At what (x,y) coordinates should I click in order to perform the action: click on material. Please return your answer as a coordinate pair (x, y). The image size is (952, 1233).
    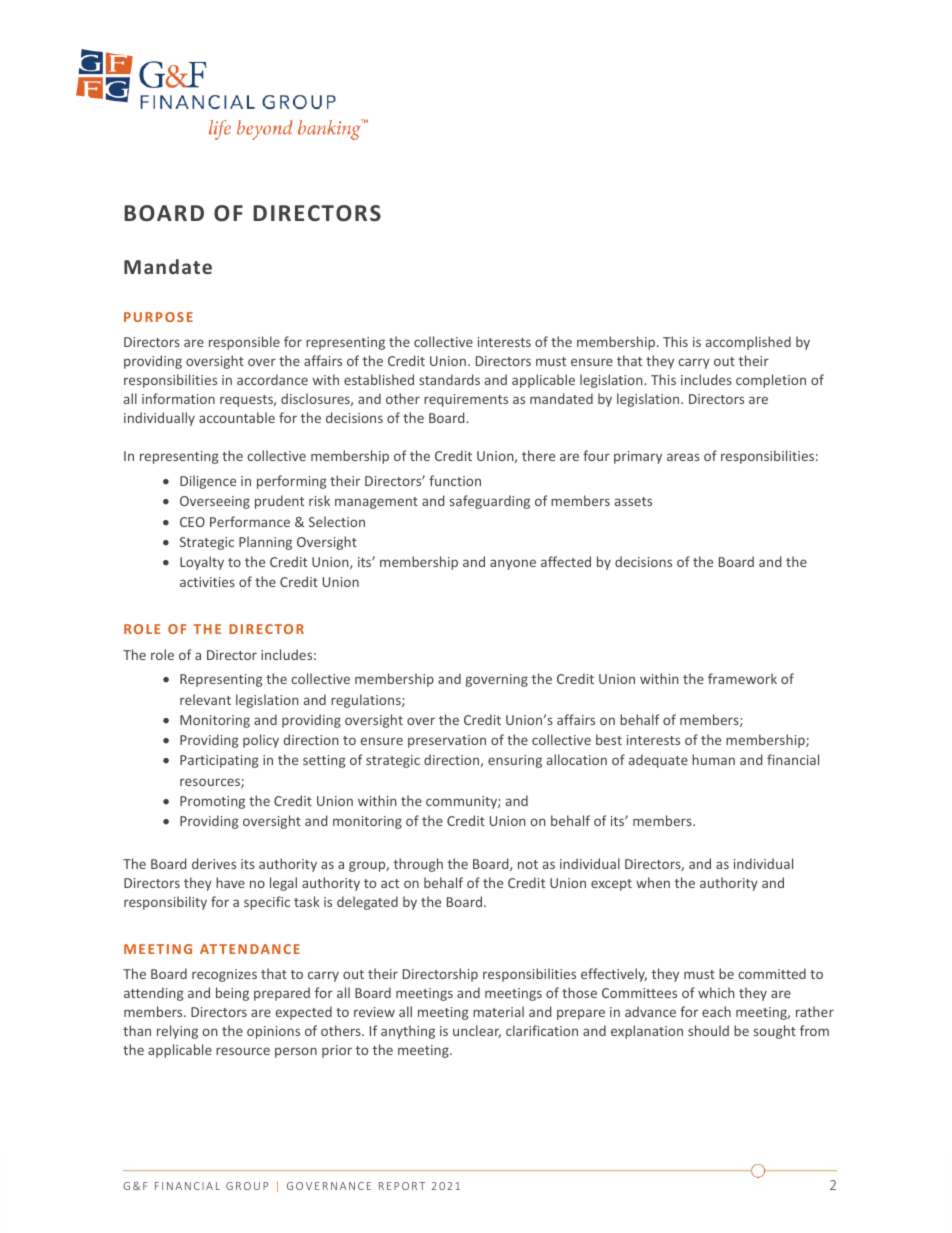
    Looking at the image, I should click on (498, 1011).
